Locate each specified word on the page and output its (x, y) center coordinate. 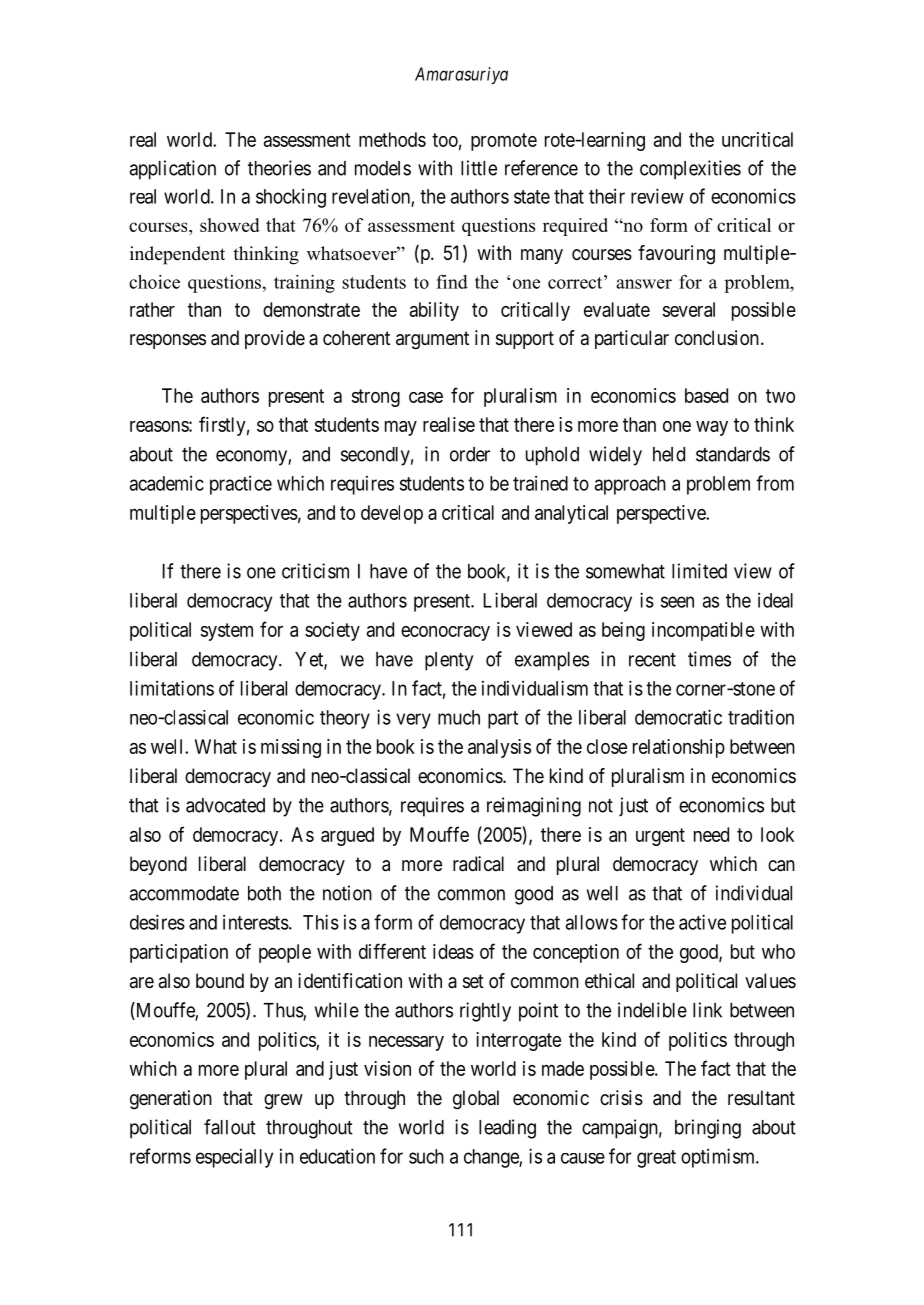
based (706, 395)
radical (478, 864)
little (479, 168)
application (173, 170)
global (476, 1100)
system (227, 632)
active (702, 922)
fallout (230, 1127)
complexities (690, 170)
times (709, 659)
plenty (449, 661)
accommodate (184, 893)
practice (241, 485)
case (426, 397)
